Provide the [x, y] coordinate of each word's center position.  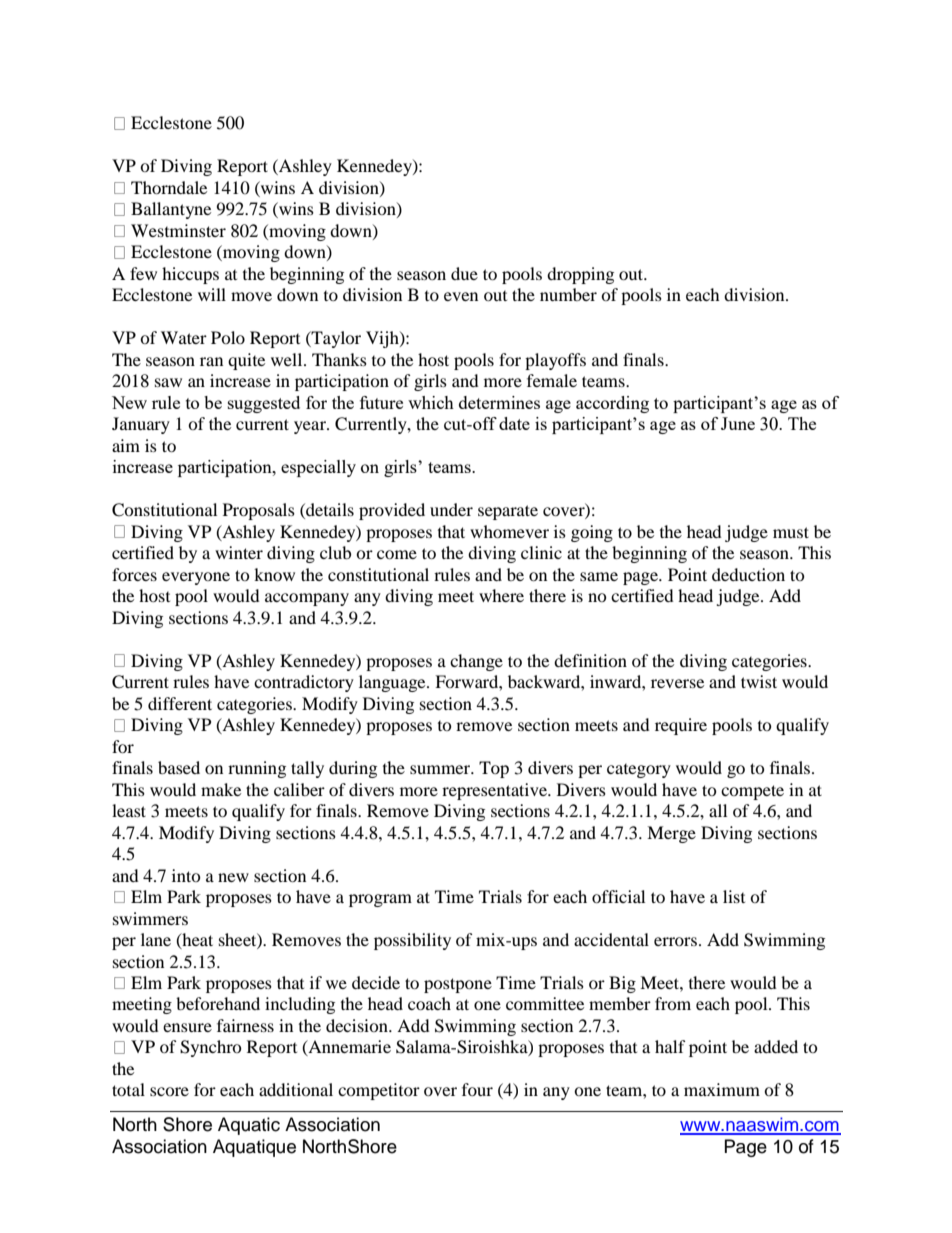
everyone [196, 578]
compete [752, 792]
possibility [412, 941]
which [431, 402]
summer [441, 769]
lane [156, 939]
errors [675, 941]
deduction [748, 574]
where [501, 595]
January [141, 425]
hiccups [190, 275]
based [179, 767]
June [738, 423]
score [169, 1091]
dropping [580, 275]
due [464, 273]
